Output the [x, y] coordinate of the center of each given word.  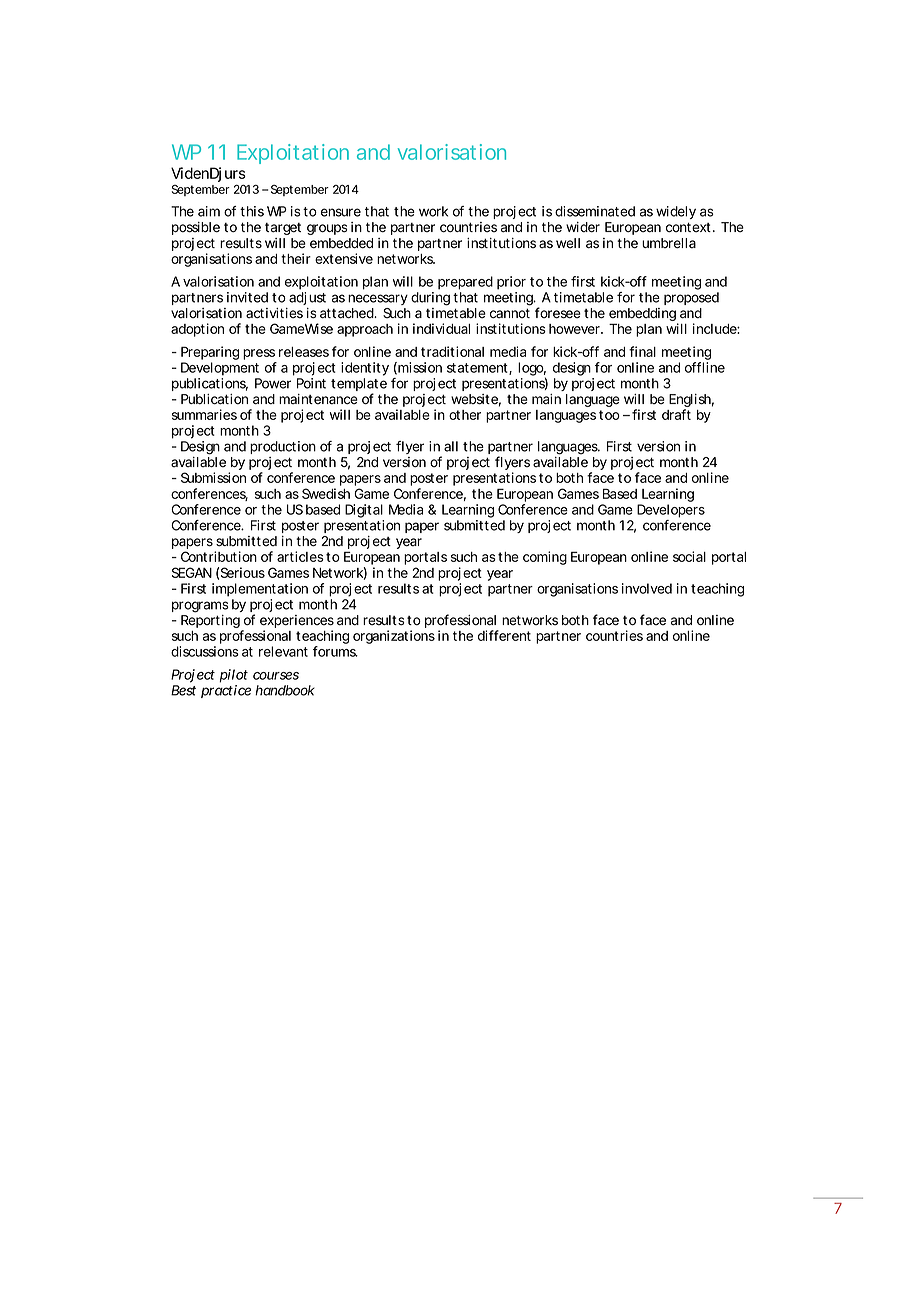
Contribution [219, 556]
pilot [233, 676]
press [259, 354]
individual [441, 328]
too [609, 415]
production [283, 447]
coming [545, 558]
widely [676, 212]
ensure [341, 212]
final [642, 351]
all [451, 446]
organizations [394, 637]
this [252, 211]
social [689, 556]
